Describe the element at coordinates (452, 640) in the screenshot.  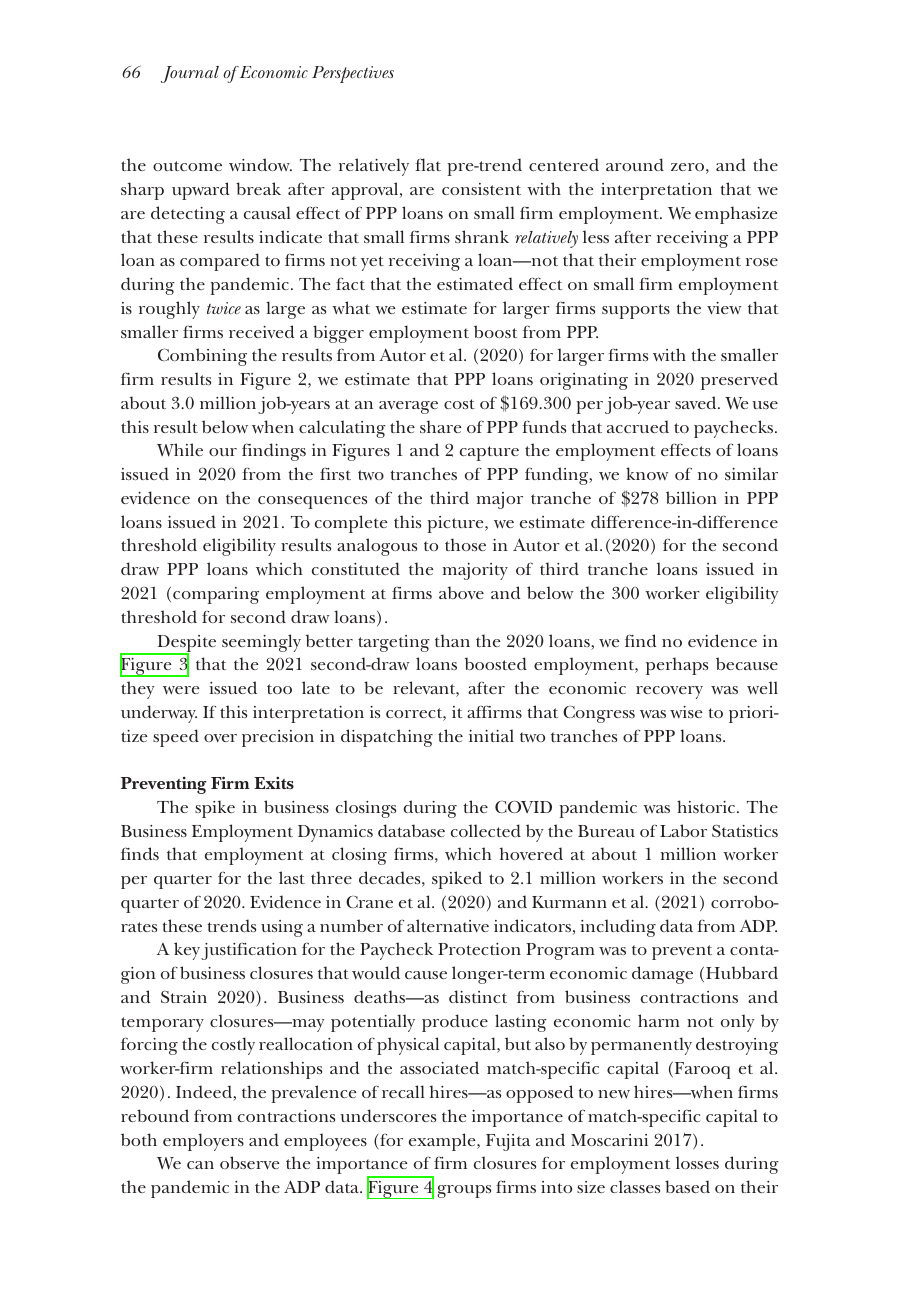
I see `than` at that location.
